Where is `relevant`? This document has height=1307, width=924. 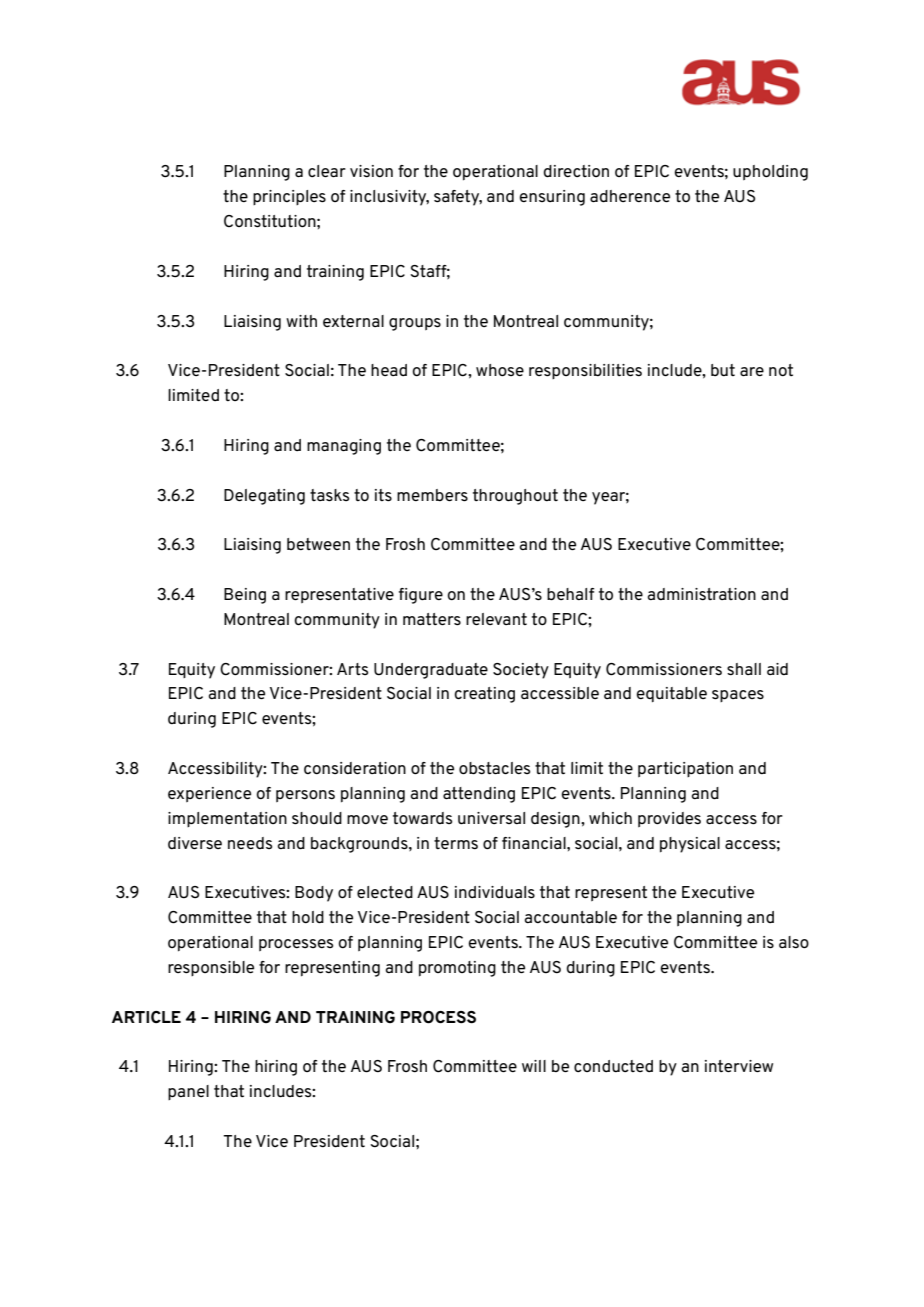 relevant is located at coordinates (496, 619).
